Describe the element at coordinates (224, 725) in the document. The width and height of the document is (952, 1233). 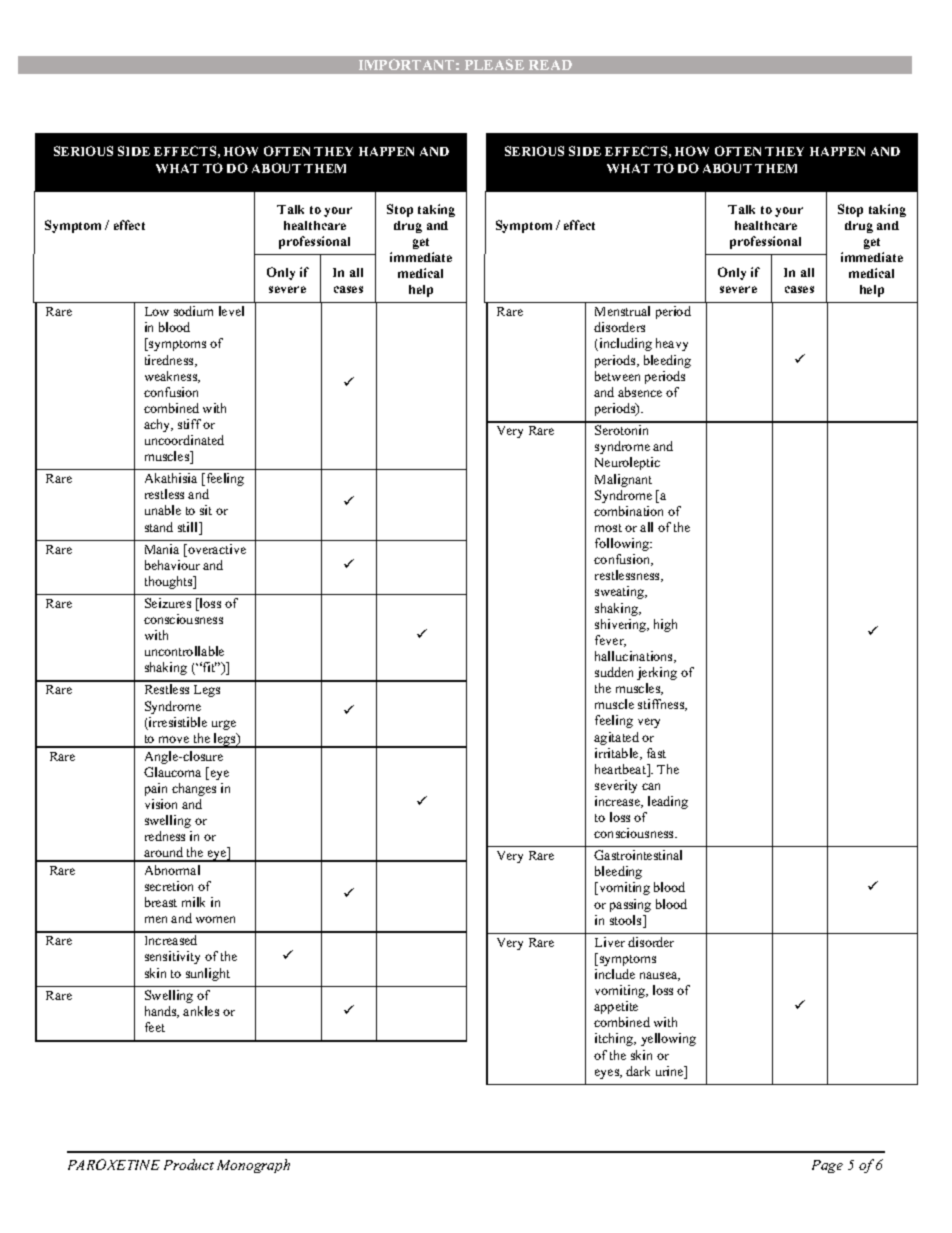
I see `urge` at that location.
